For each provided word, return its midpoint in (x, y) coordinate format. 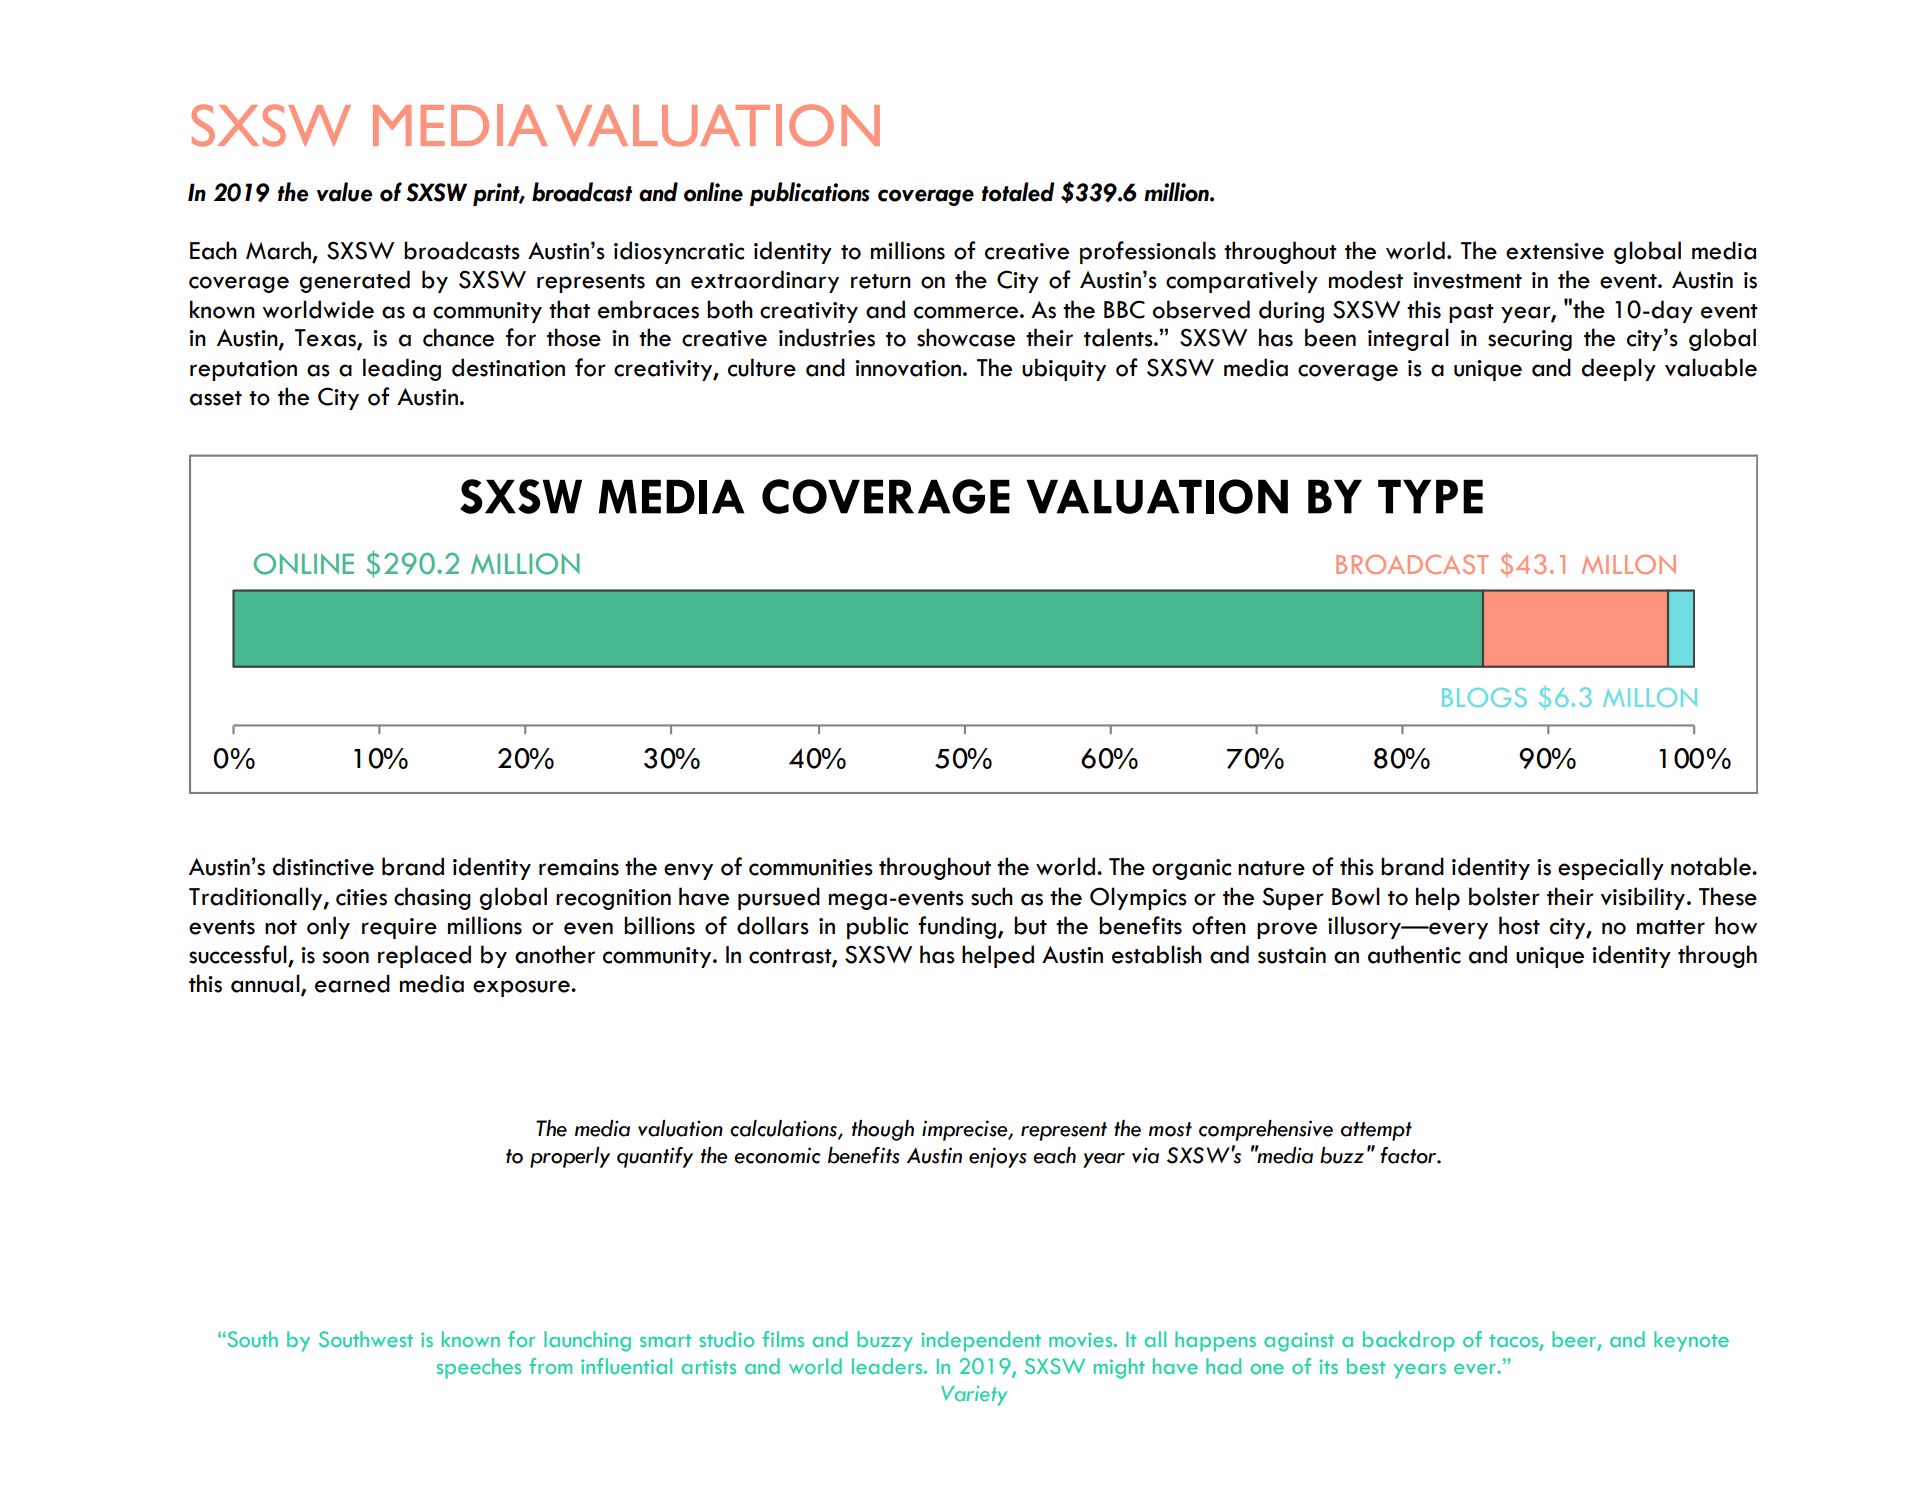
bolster (1504, 896)
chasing (432, 898)
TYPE (1430, 497)
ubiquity (1064, 369)
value (345, 192)
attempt (1376, 1131)
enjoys (998, 1157)
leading (402, 369)
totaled (1018, 192)
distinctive (323, 866)
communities (811, 867)
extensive (1555, 251)
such (992, 896)
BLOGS (1484, 697)
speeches (479, 1368)
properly (570, 1157)
